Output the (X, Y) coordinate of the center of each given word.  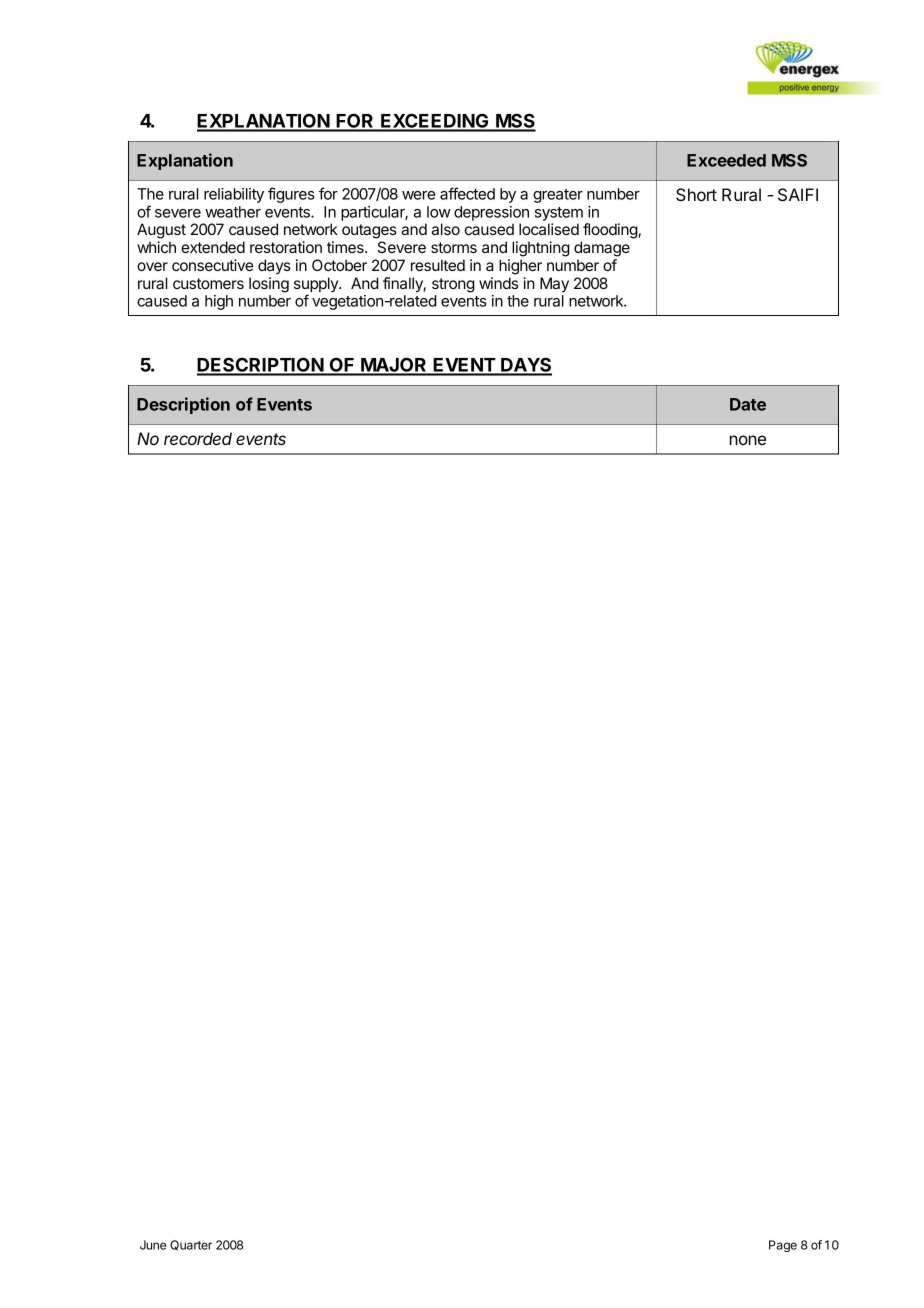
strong (453, 285)
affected (467, 193)
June (153, 1245)
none (748, 440)
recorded (198, 438)
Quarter (191, 1245)
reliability (234, 195)
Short (696, 194)
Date (748, 404)
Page (783, 1246)
